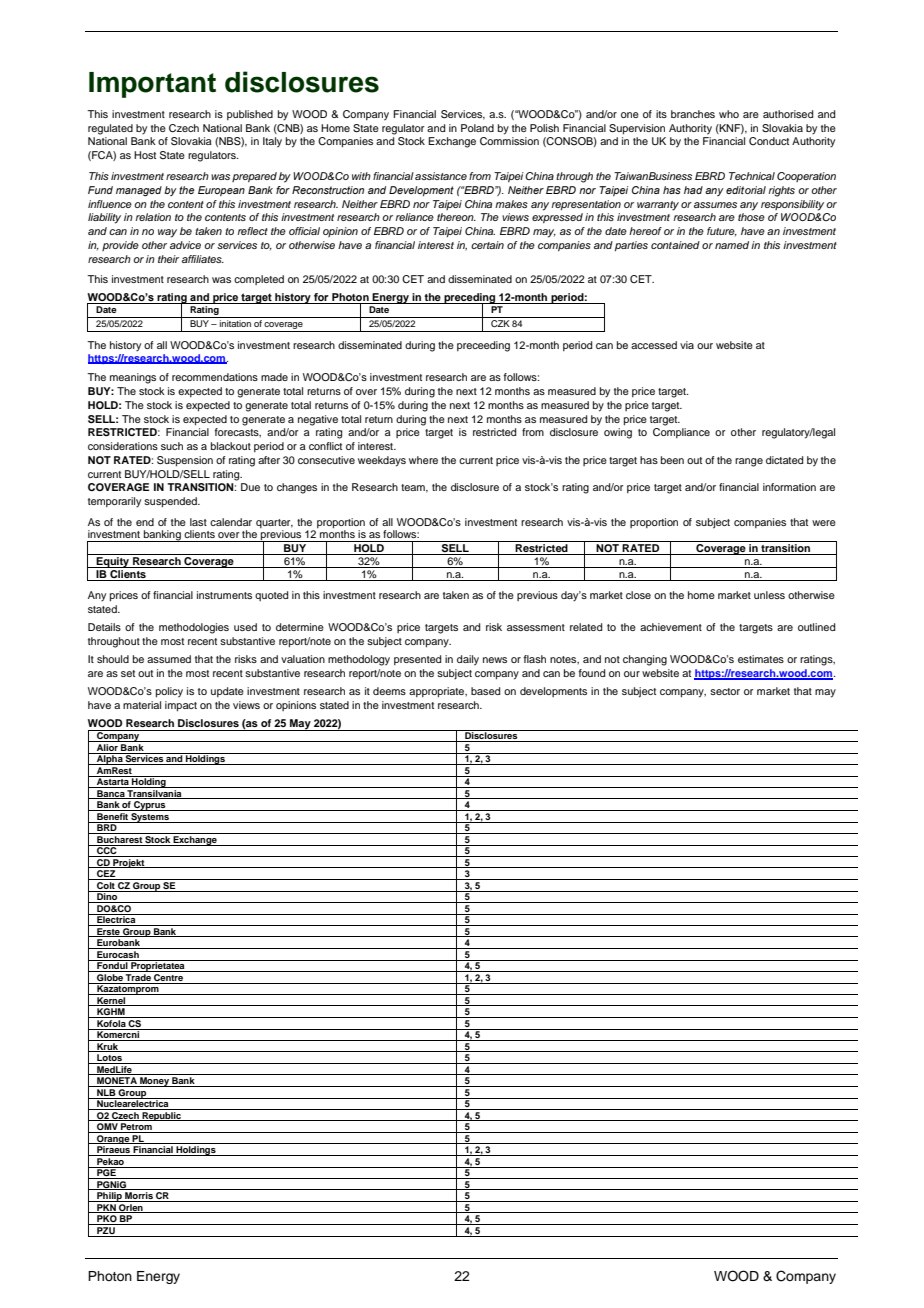 The height and width of the document is (1308, 924). I want to click on who, so click(729, 114).
